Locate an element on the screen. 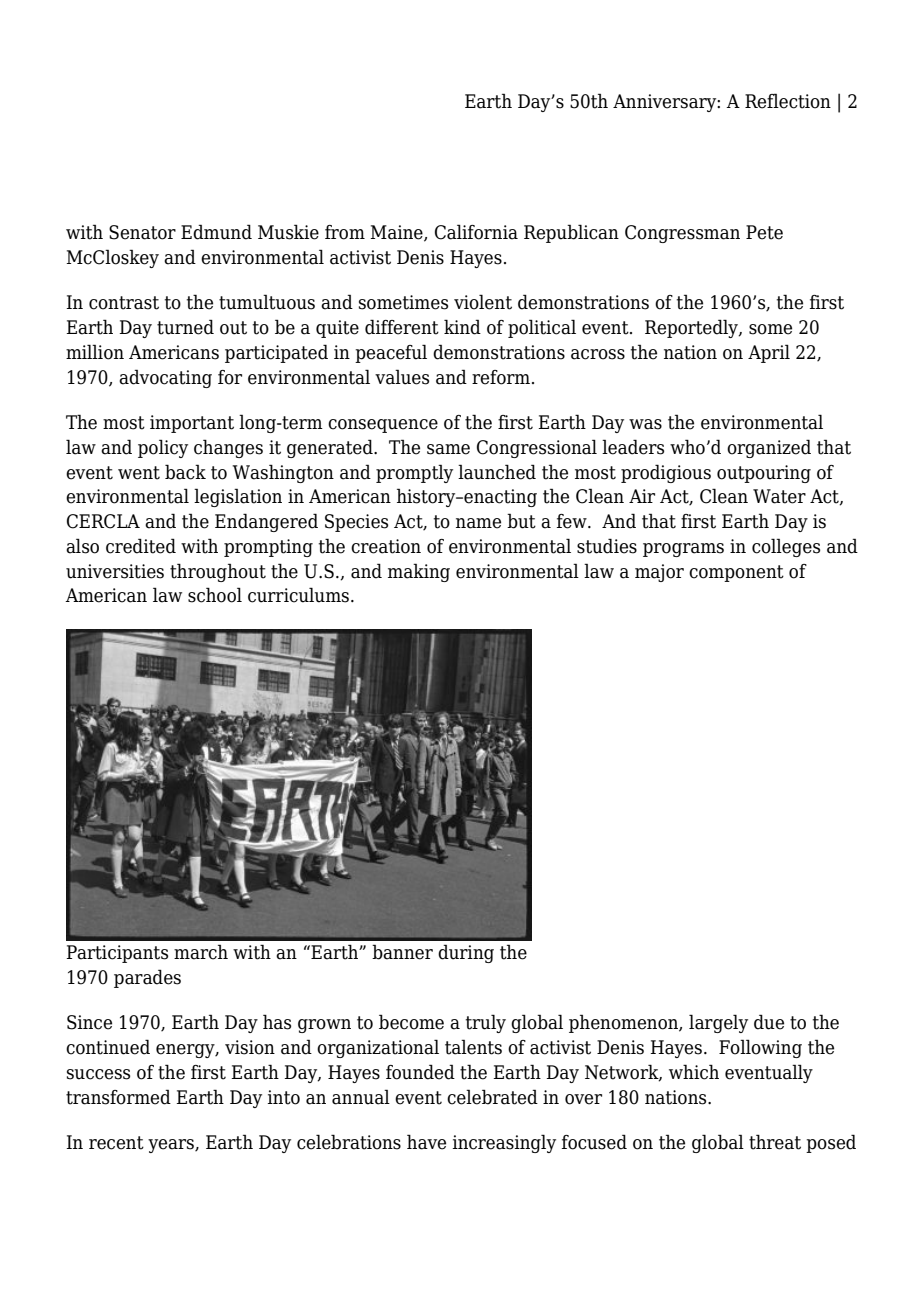 Image resolution: width=924 pixels, height=1308 pixels. name is located at coordinates (478, 523).
